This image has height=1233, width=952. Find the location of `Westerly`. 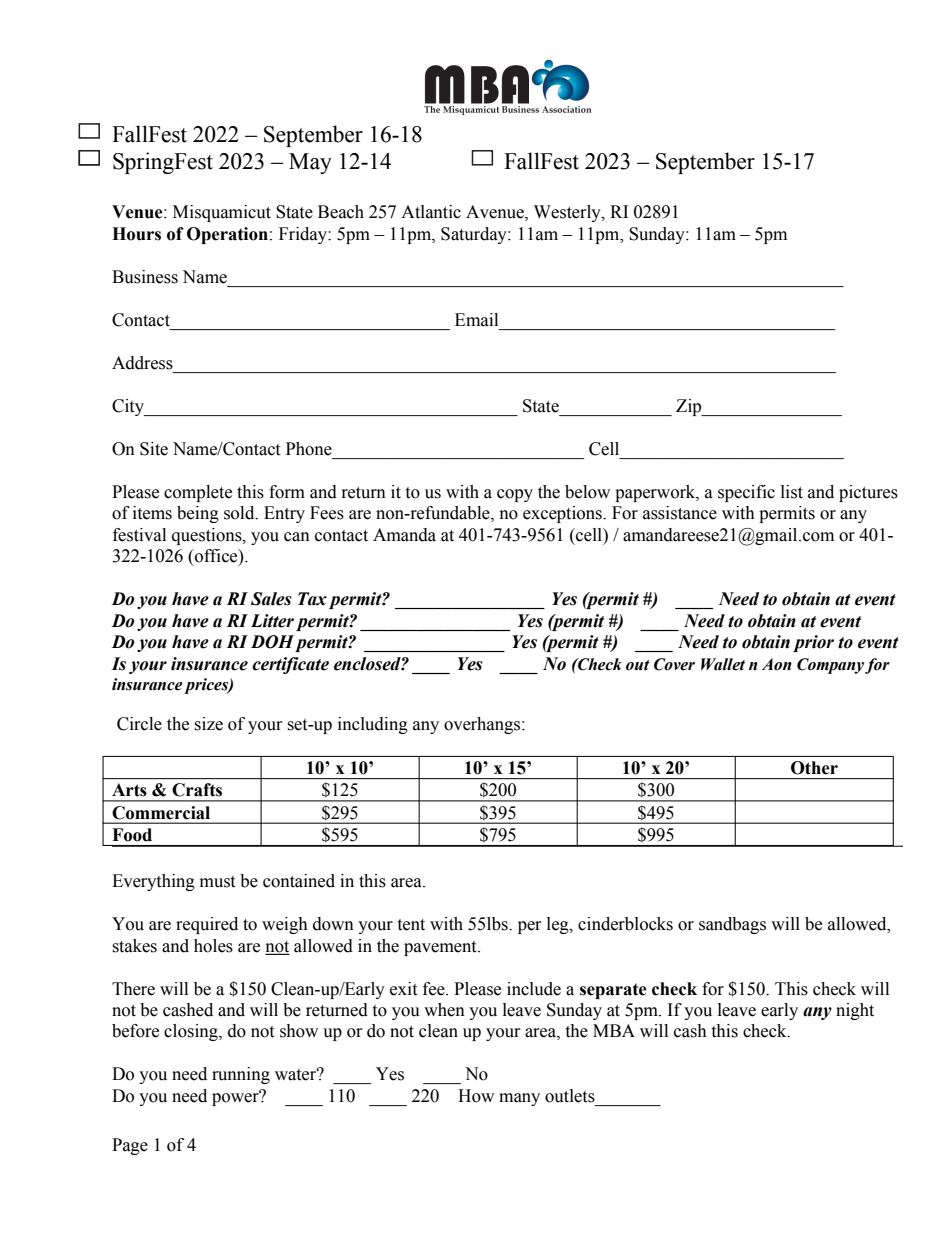

Westerly is located at coordinates (568, 213).
